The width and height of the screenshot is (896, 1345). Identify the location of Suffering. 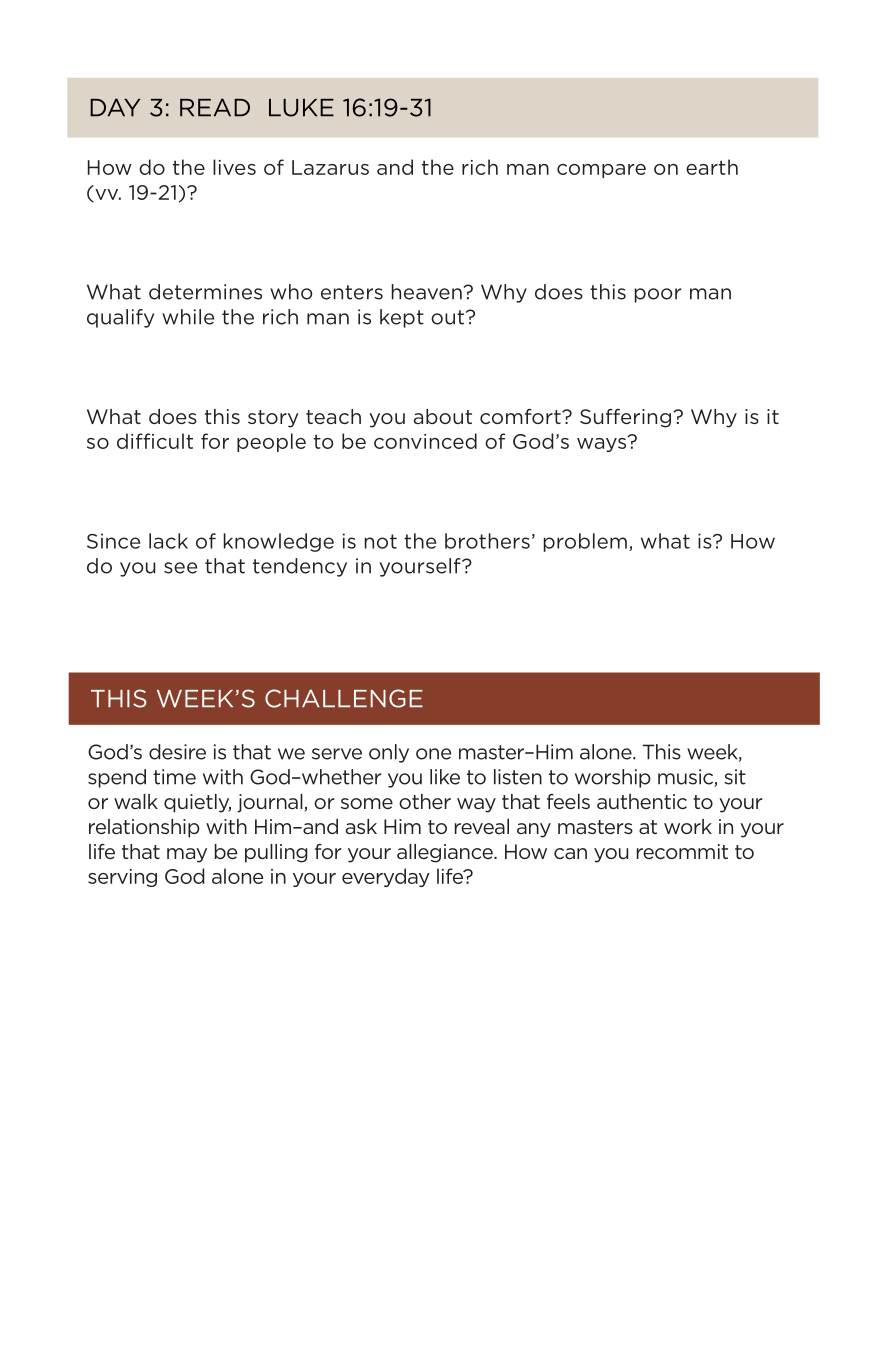
(625, 418).
